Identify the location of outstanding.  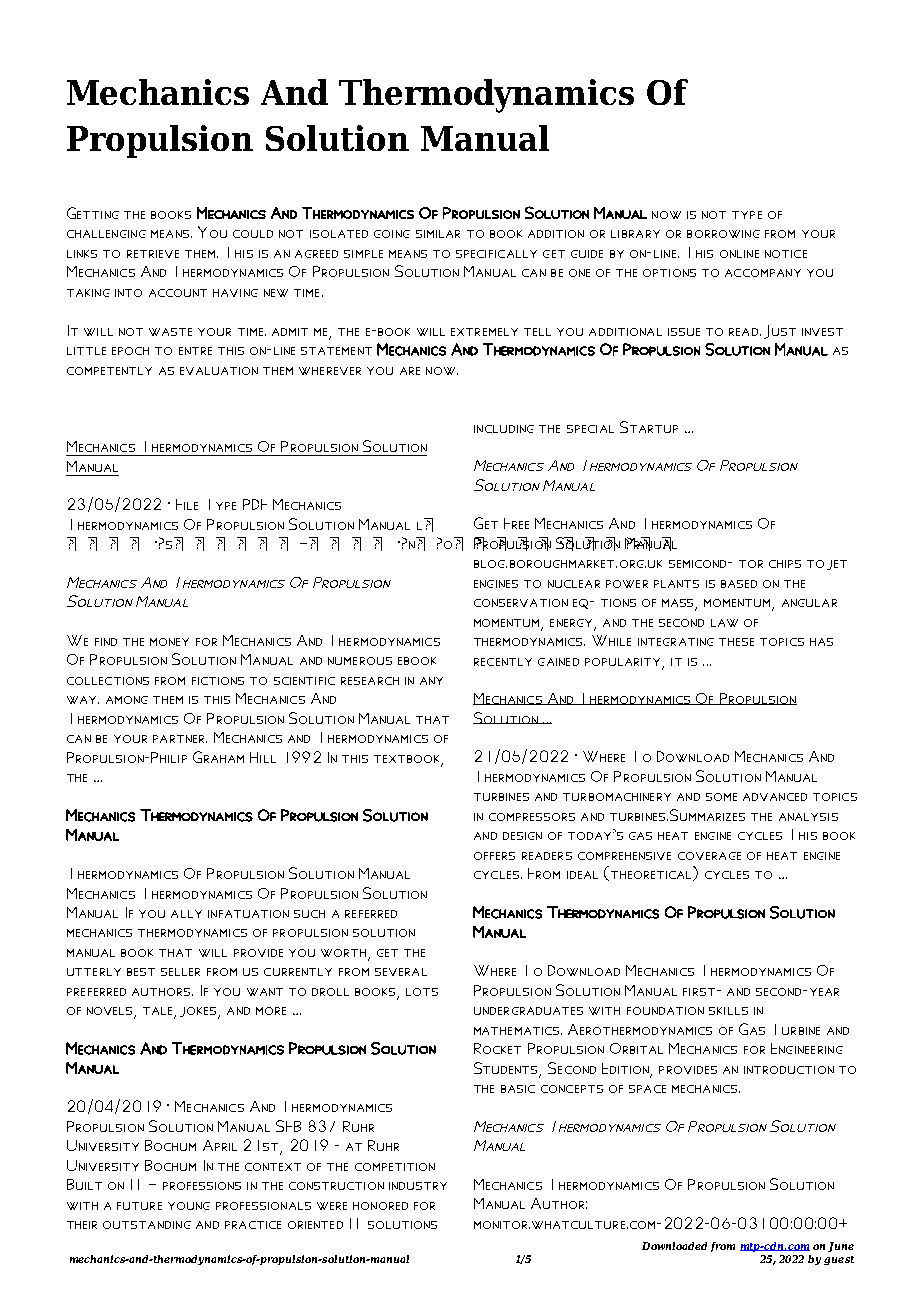
(147, 1225).
